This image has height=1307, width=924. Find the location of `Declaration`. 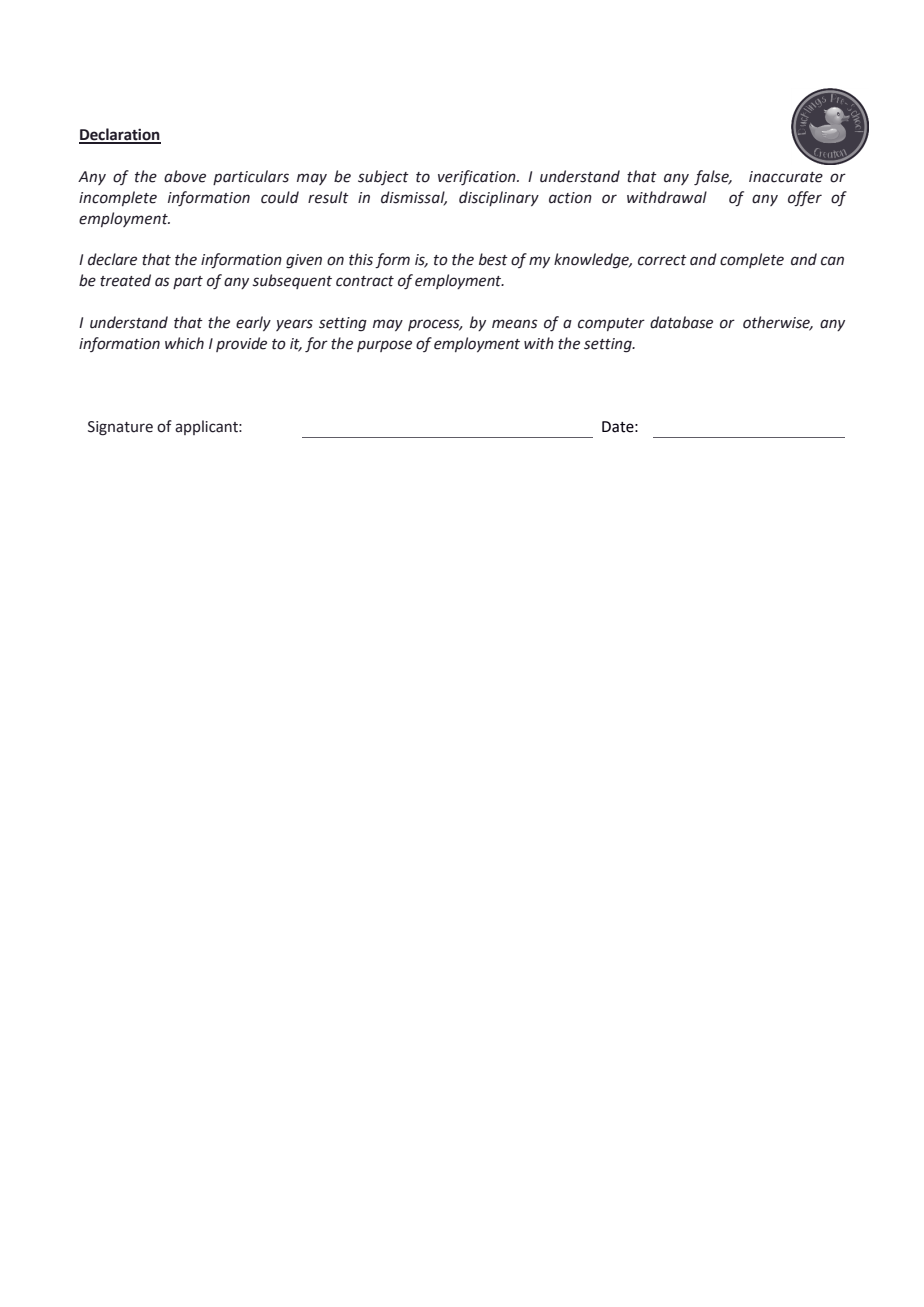

Declaration is located at coordinates (120, 135).
